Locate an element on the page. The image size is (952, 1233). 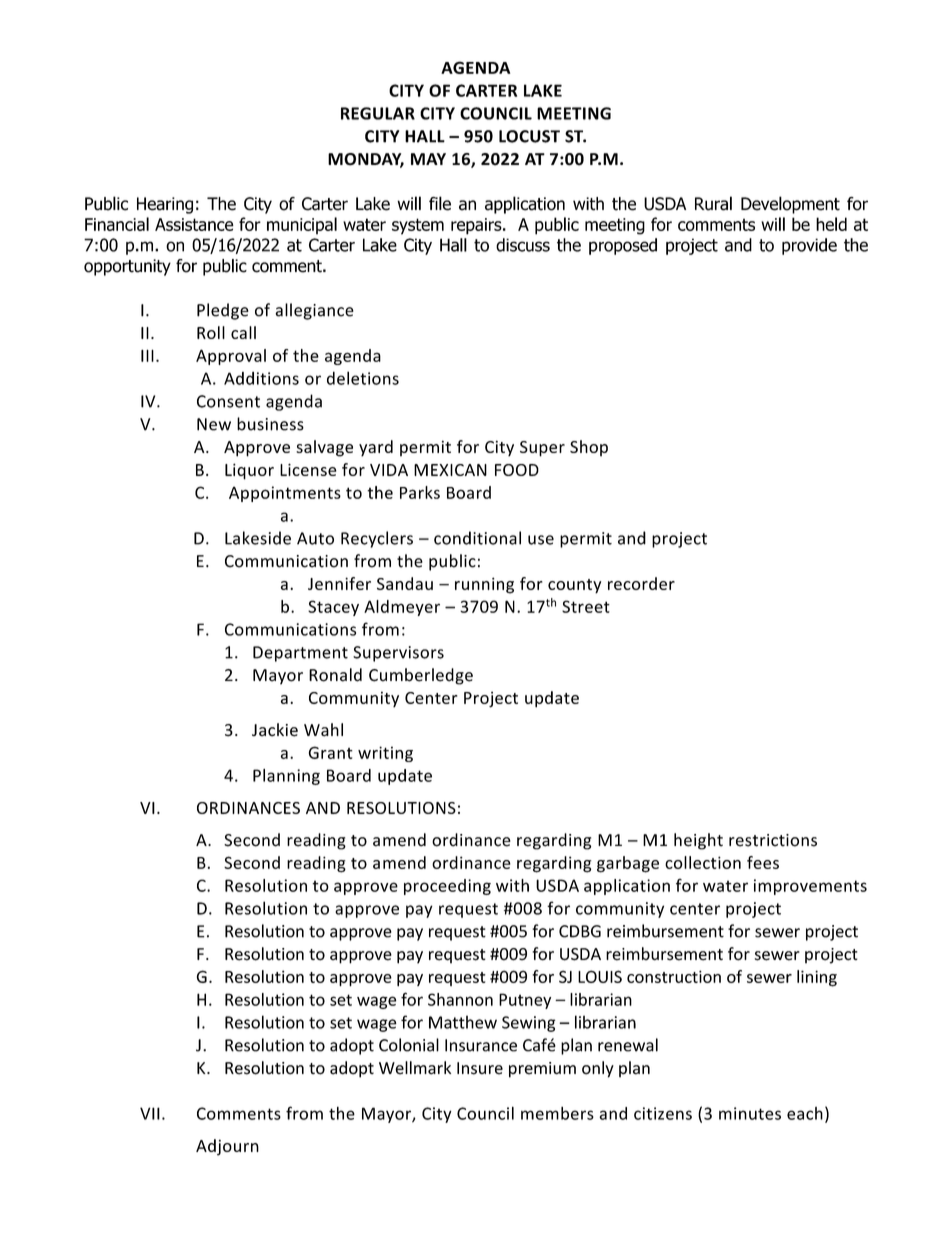
VII is located at coordinates (150, 1113).
